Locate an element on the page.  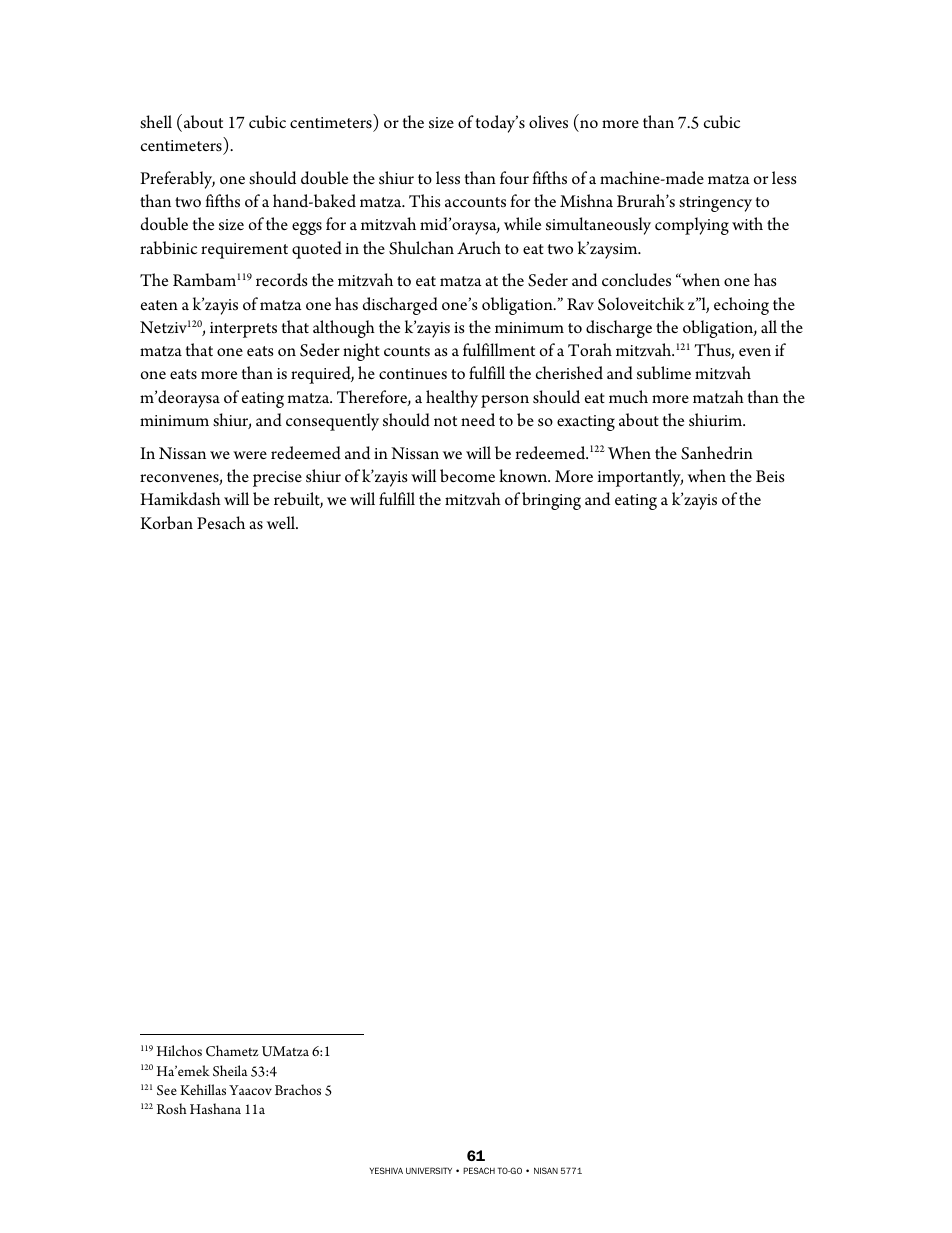
UNIVERSITY is located at coordinates (429, 1170).
